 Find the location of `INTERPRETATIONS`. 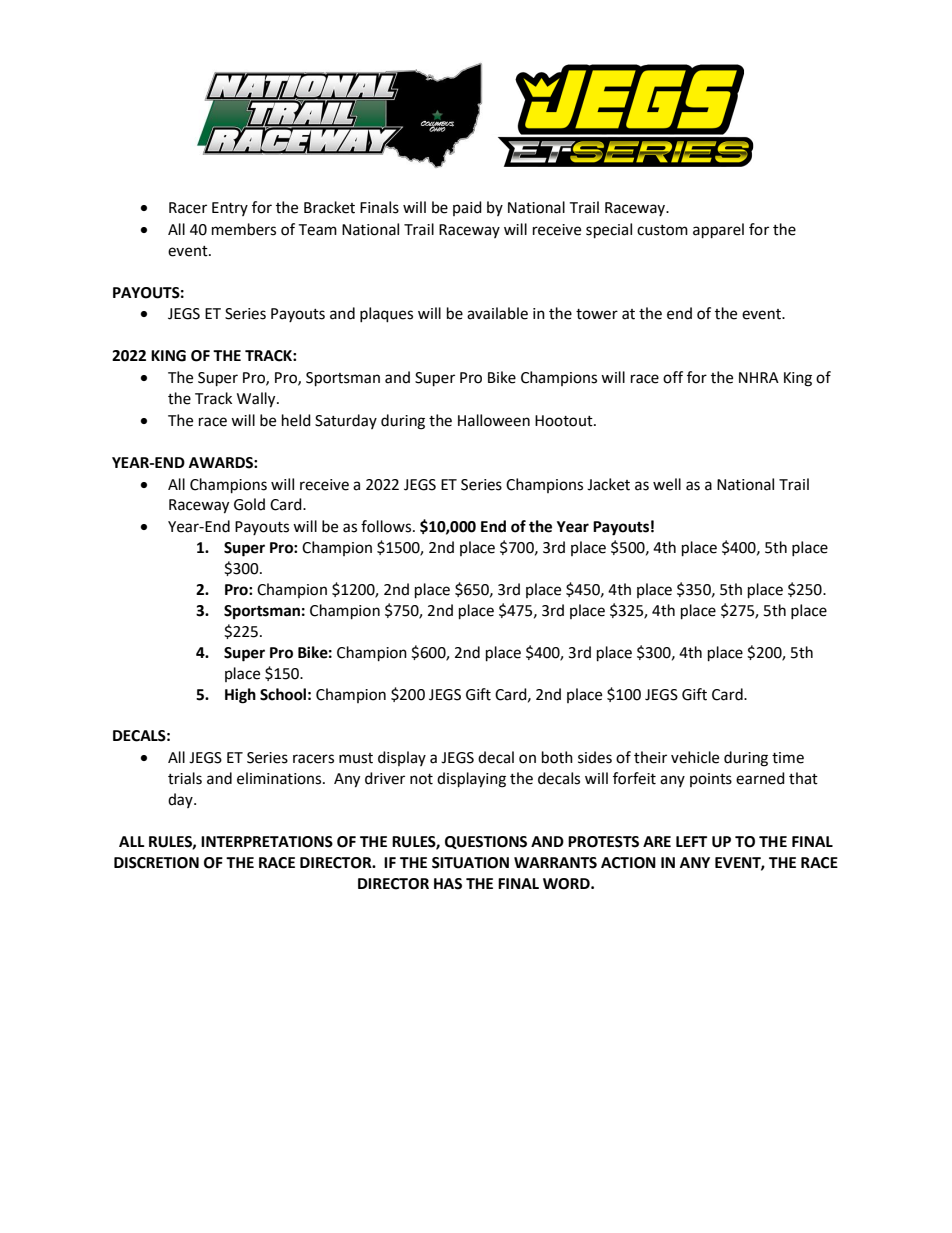

INTERPRETATIONS is located at coordinates (267, 842).
